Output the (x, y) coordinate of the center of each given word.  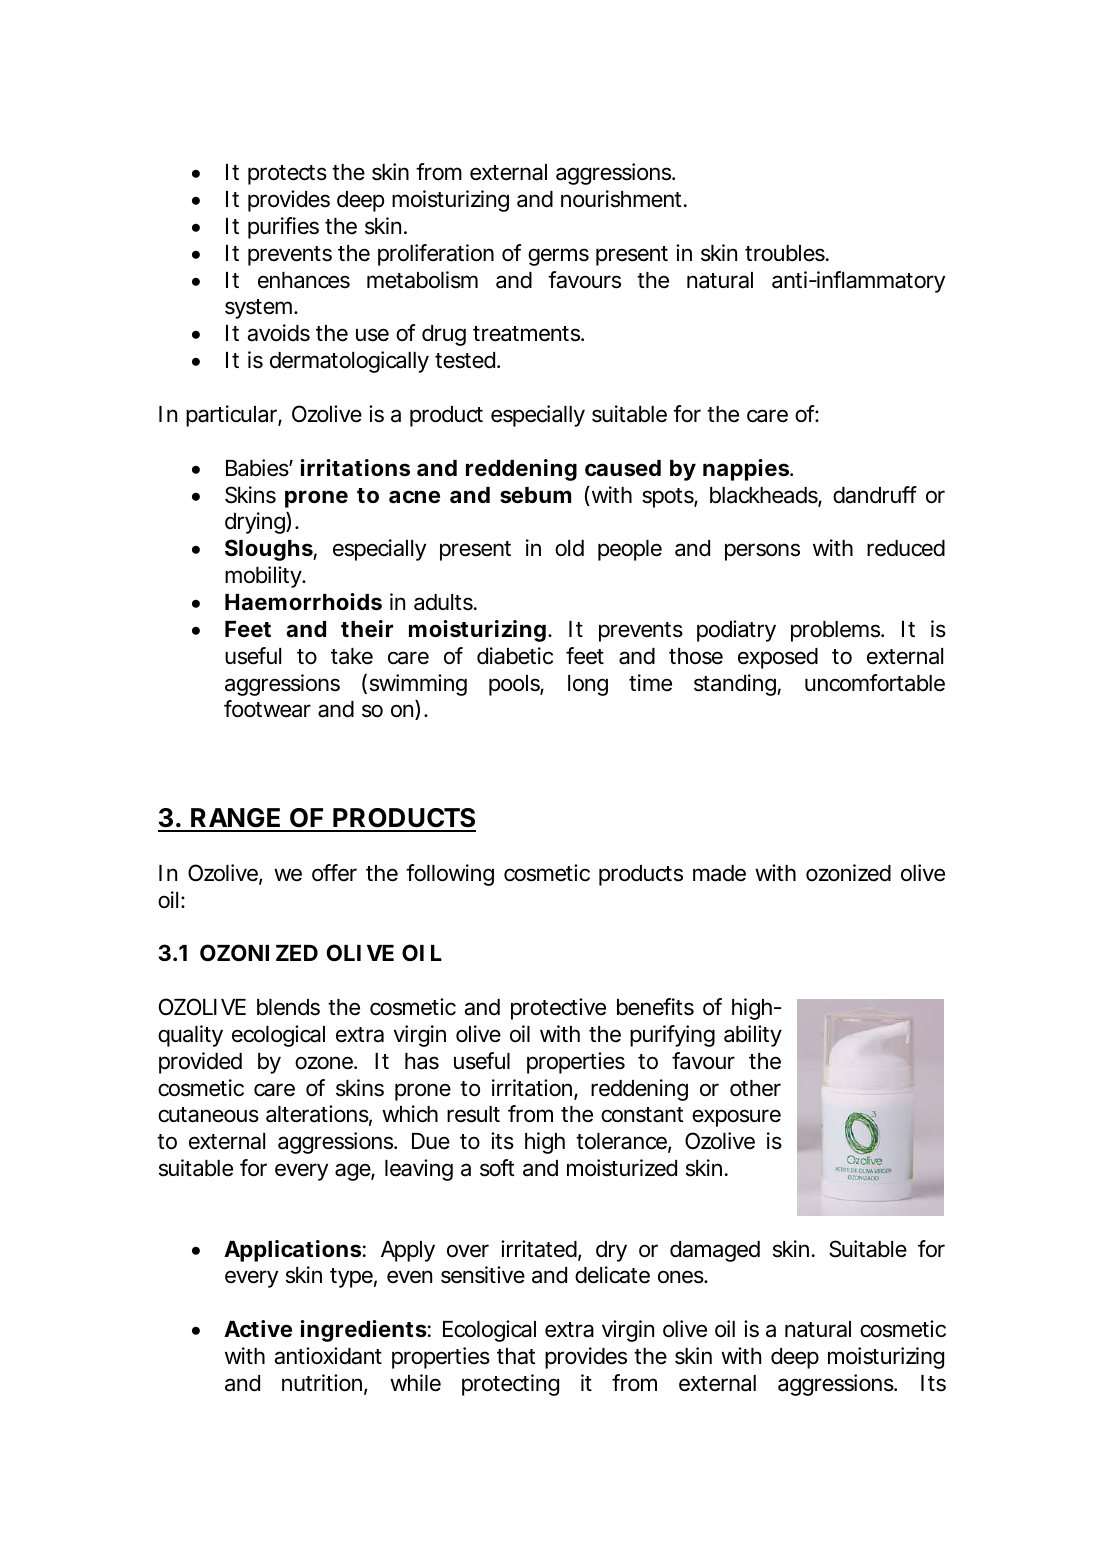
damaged (715, 1251)
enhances (304, 280)
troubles (787, 253)
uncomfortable (875, 683)
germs (558, 257)
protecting (510, 1385)
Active (258, 1329)
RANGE (237, 819)
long (588, 685)
